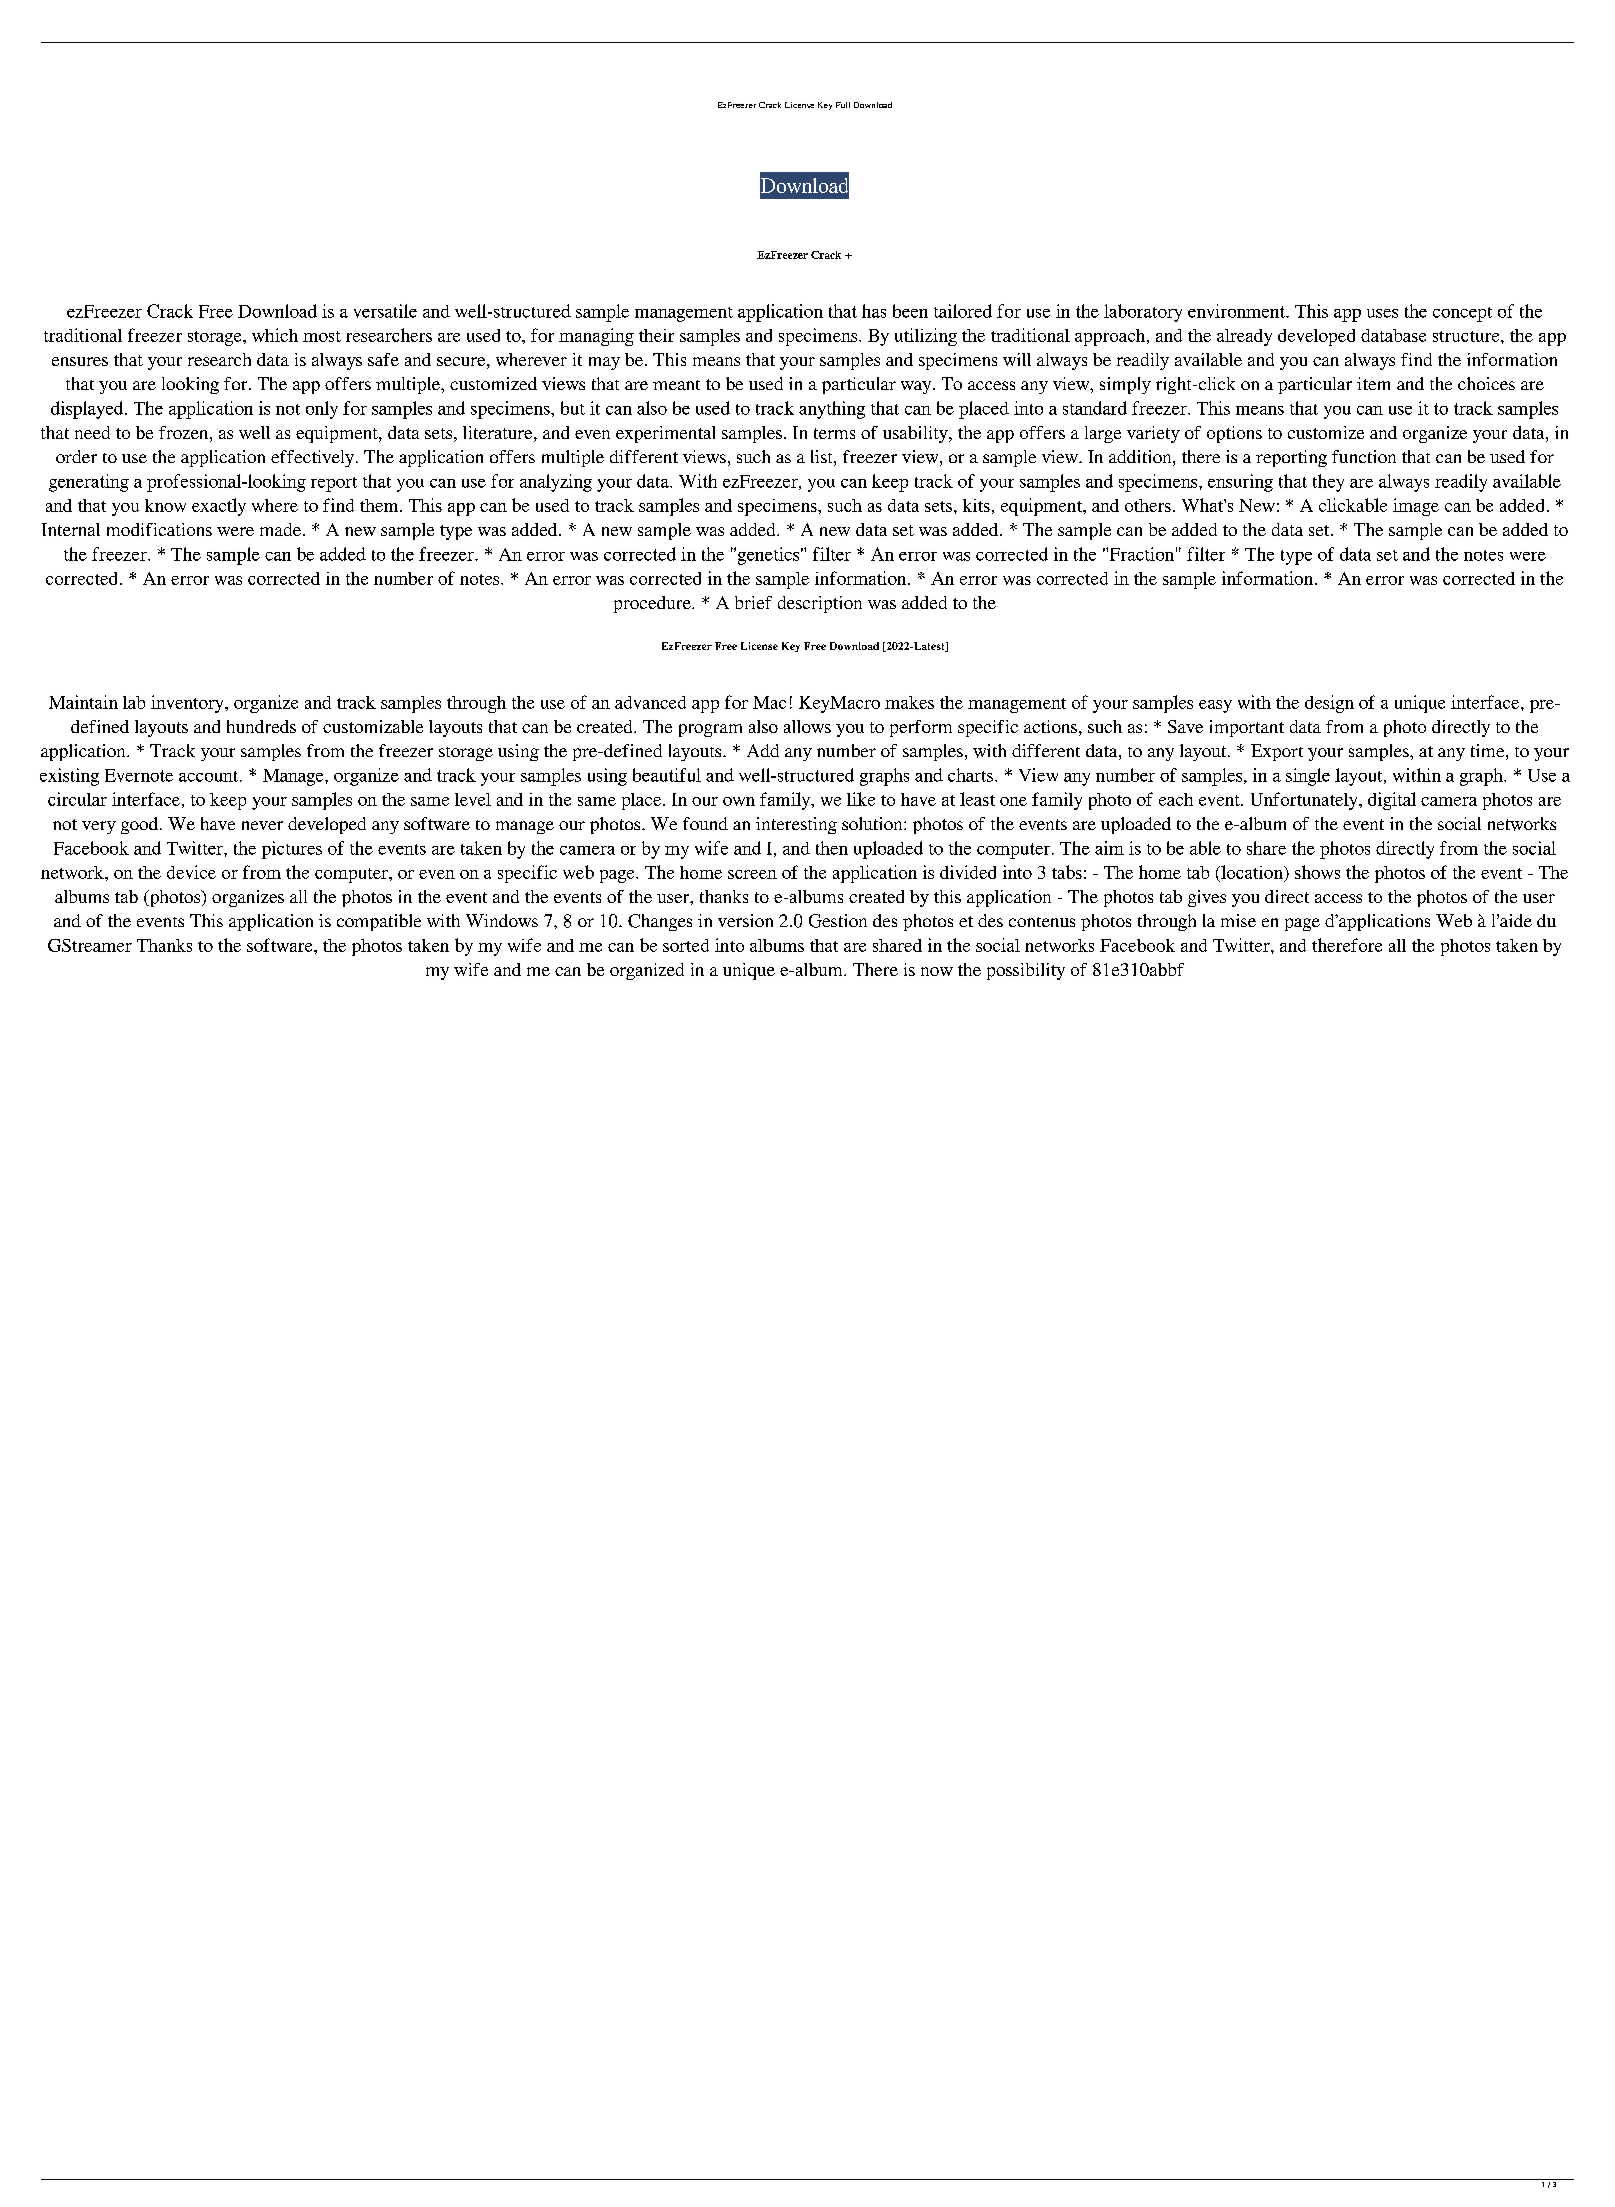 Image resolution: width=1615 pixels, height=2207 pixels. What do you see at coordinates (379, 922) in the screenshot?
I see `compatible` at bounding box center [379, 922].
